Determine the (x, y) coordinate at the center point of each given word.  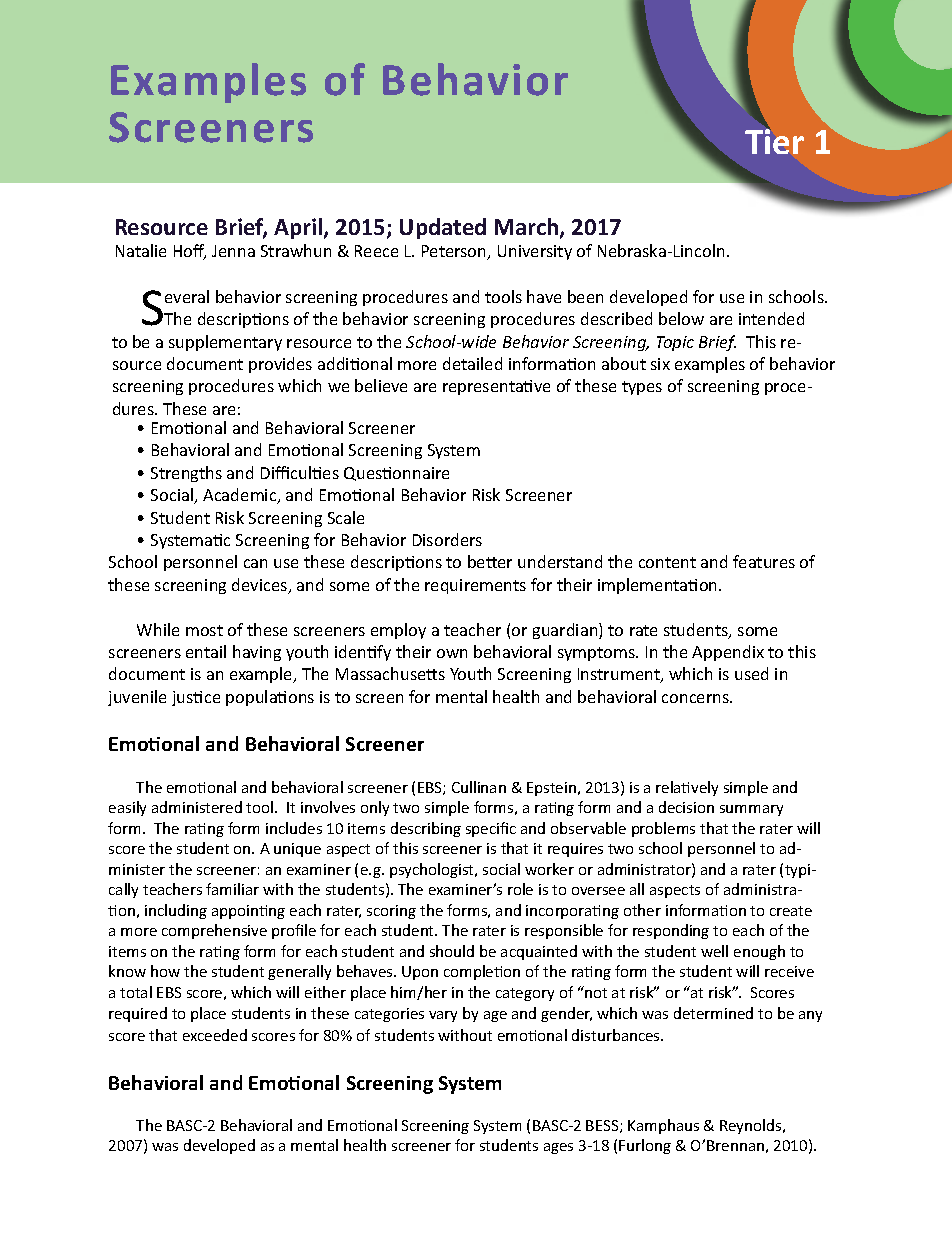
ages (558, 1148)
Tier (774, 140)
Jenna (233, 251)
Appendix (728, 653)
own (452, 653)
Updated (443, 228)
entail (206, 651)
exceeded (215, 1035)
